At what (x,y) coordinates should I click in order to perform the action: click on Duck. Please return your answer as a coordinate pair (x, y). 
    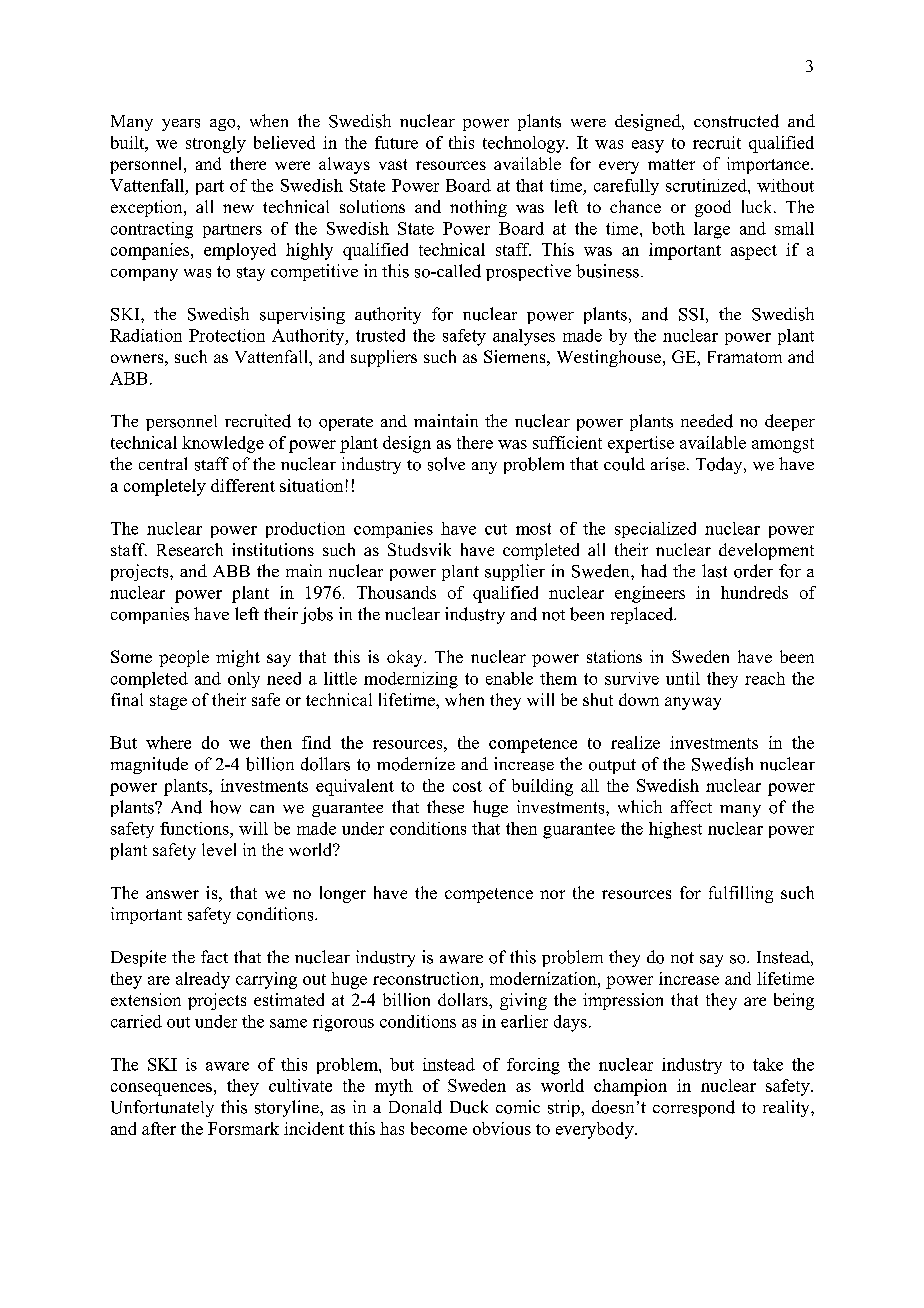
    Looking at the image, I should click on (469, 1107).
